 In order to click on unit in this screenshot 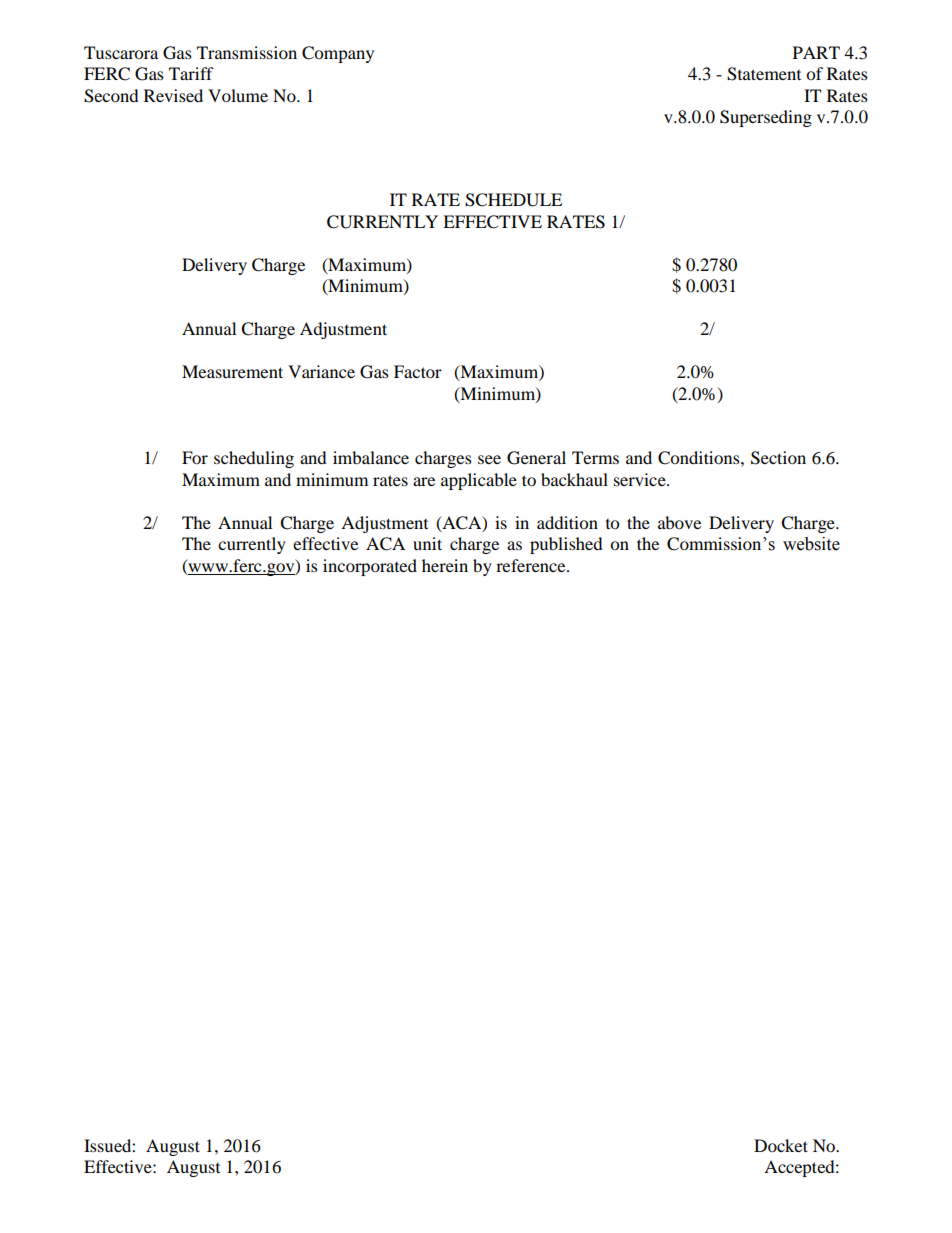, I will do `click(427, 543)`.
